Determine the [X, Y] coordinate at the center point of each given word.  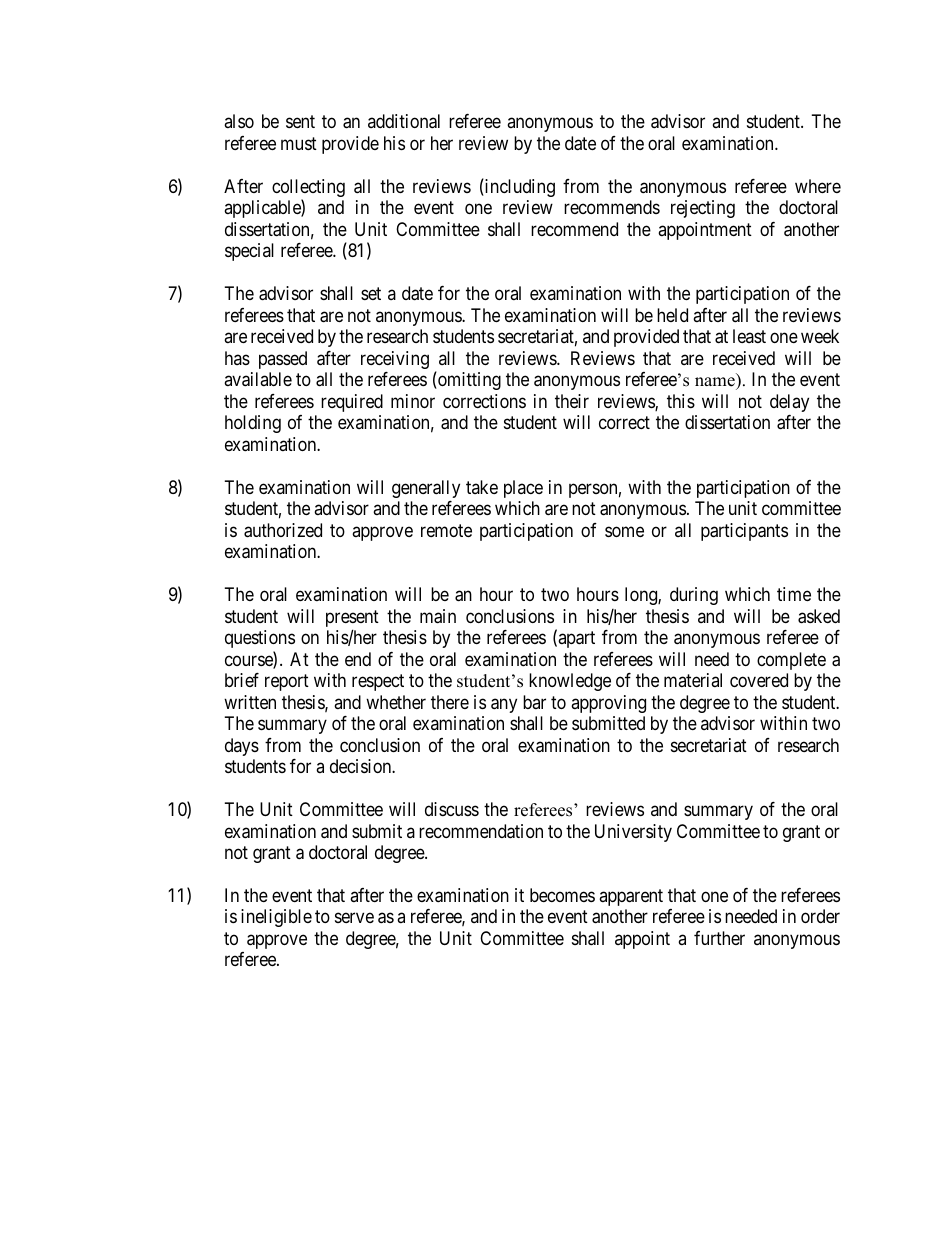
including [519, 187]
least [749, 336]
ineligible [276, 918]
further [719, 938]
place [523, 489]
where [818, 186]
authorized [283, 530]
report [287, 682]
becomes [562, 895]
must [299, 143]
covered [759, 680]
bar [534, 702]
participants [744, 532]
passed [283, 360]
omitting [468, 381]
